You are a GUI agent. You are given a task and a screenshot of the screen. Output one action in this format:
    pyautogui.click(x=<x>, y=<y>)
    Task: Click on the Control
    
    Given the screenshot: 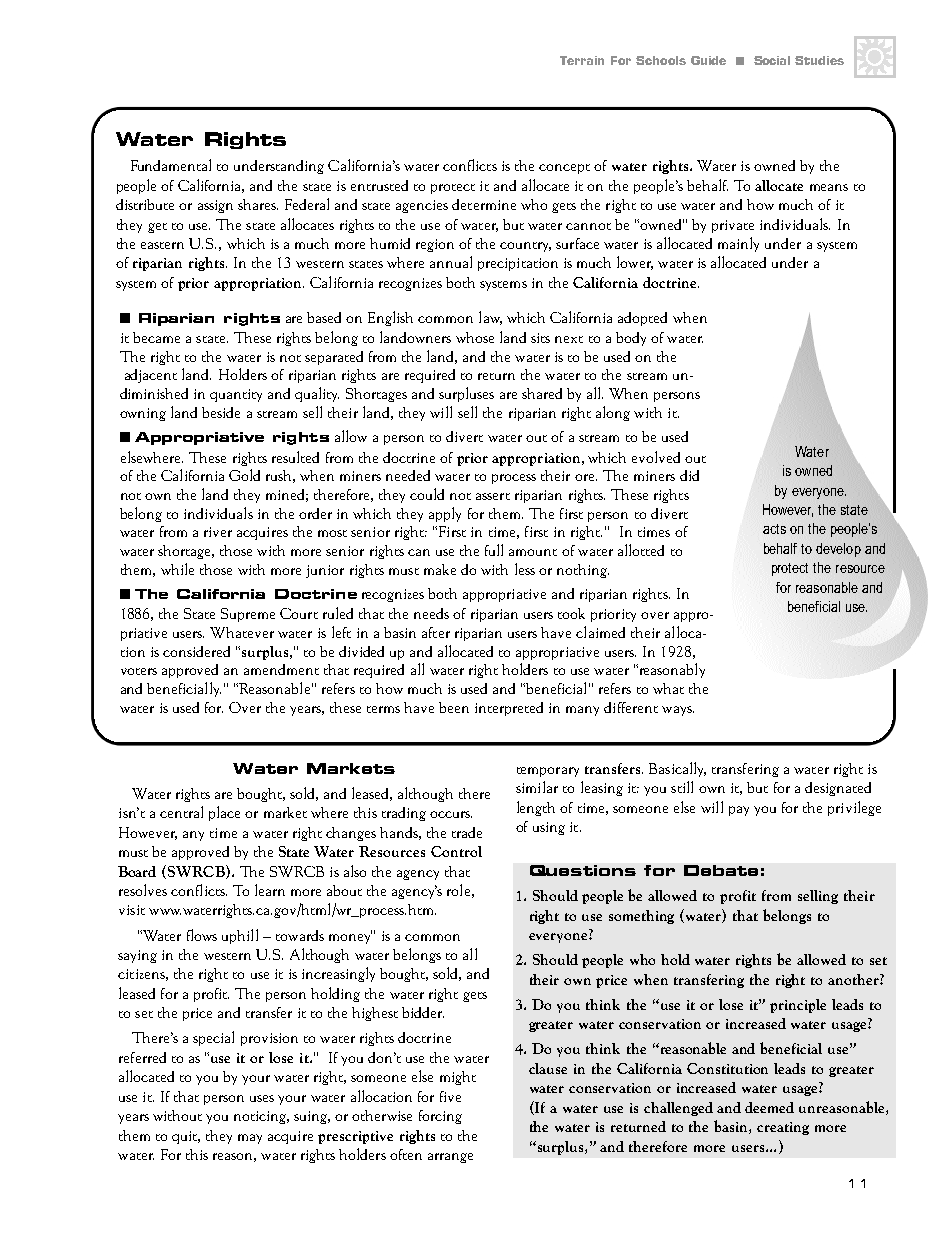 What is the action you would take?
    pyautogui.click(x=456, y=851)
